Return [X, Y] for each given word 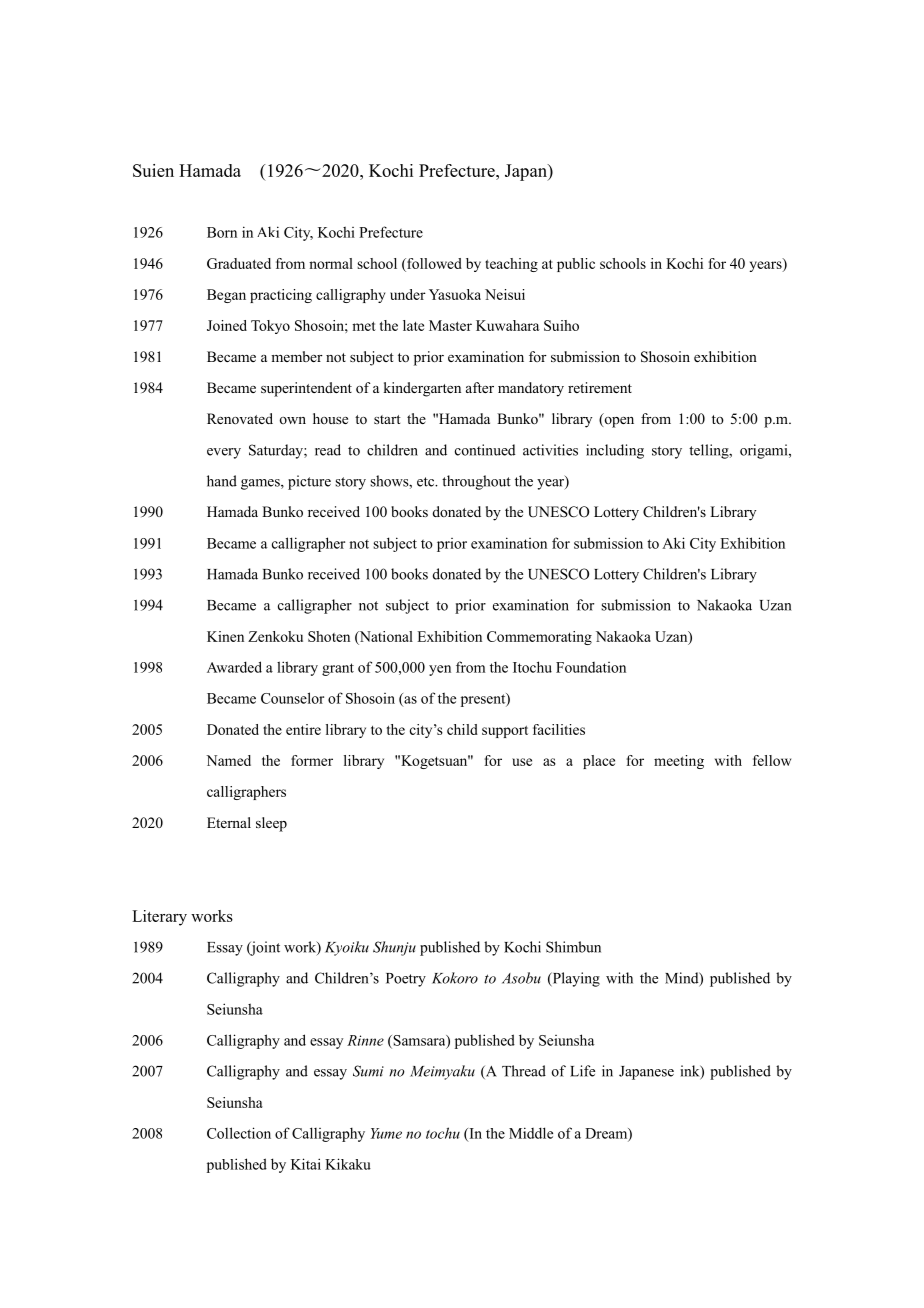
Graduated [239, 263]
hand [222, 481]
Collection [239, 1133]
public [576, 265]
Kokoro [455, 978]
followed [433, 263]
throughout [476, 482]
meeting [679, 762]
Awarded [234, 667]
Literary [159, 918]
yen [440, 670]
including [615, 451]
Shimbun [573, 947]
